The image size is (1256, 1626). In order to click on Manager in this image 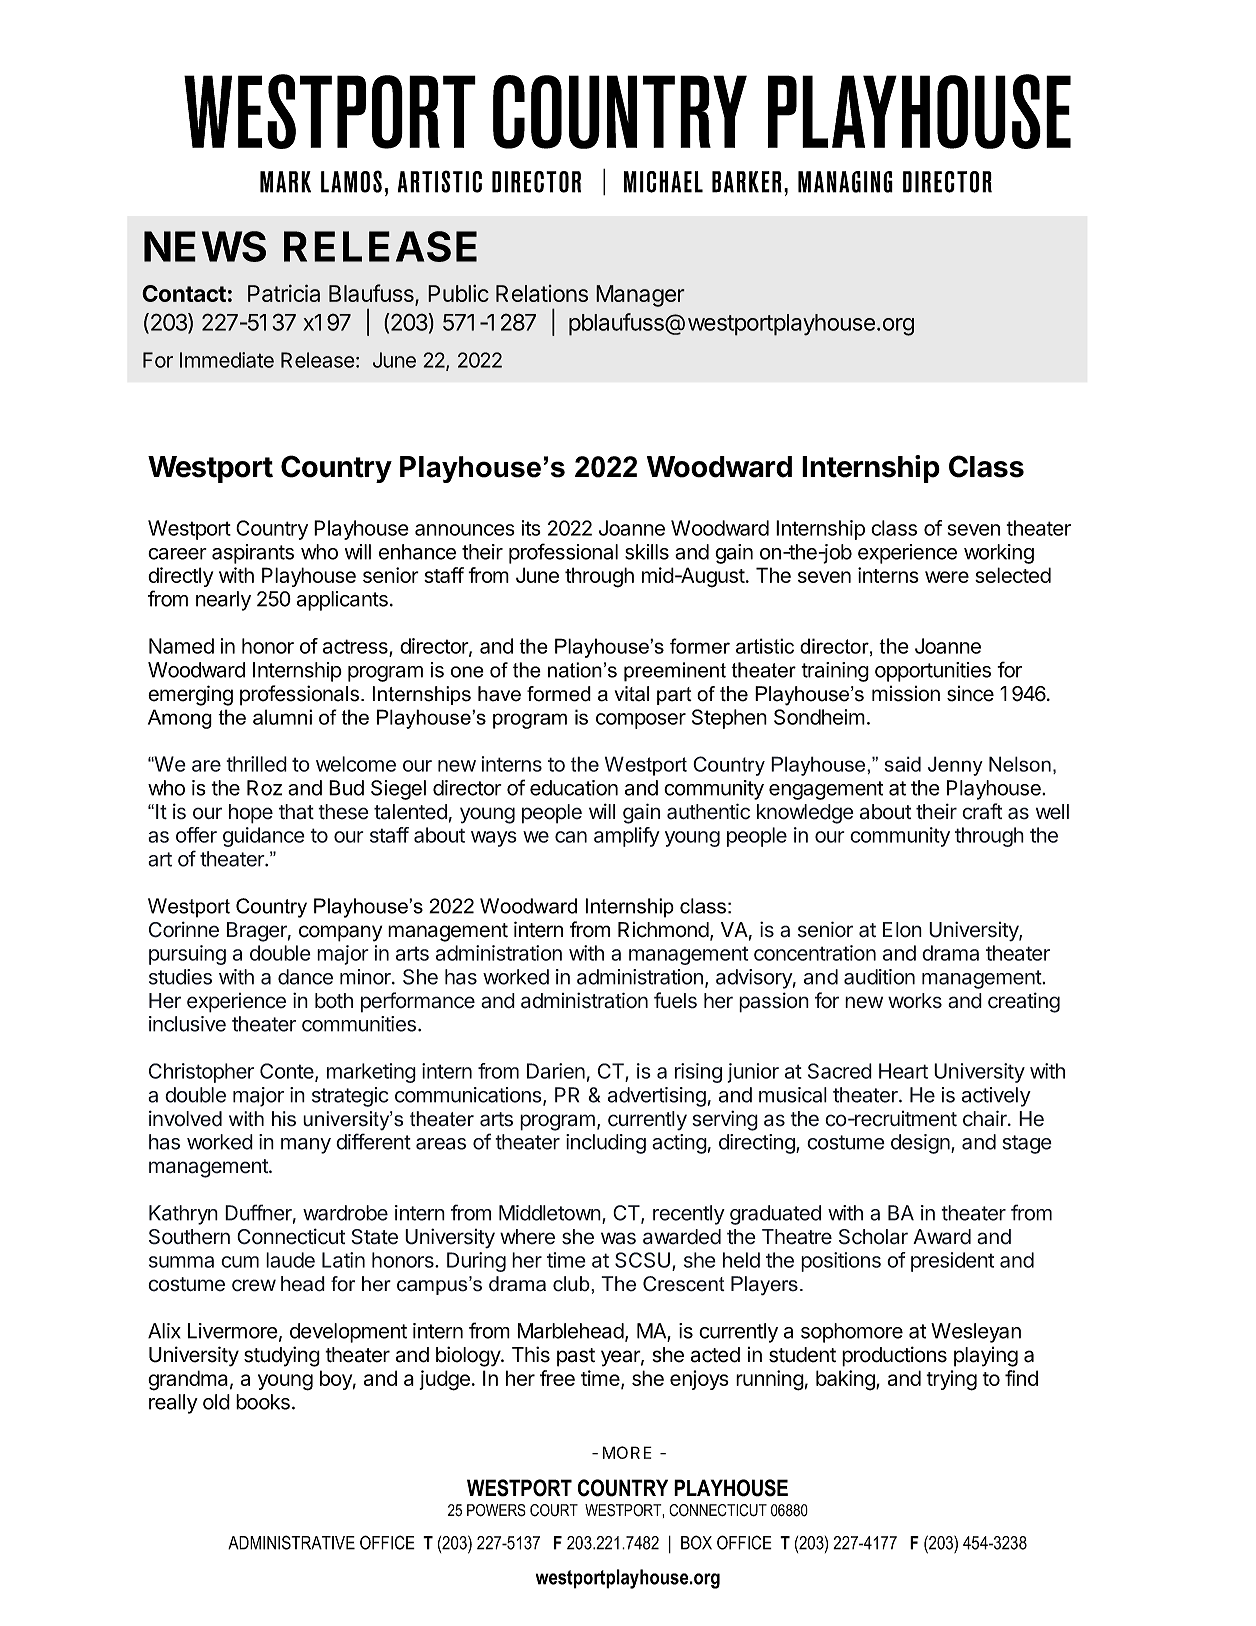, I will do `click(640, 296)`.
